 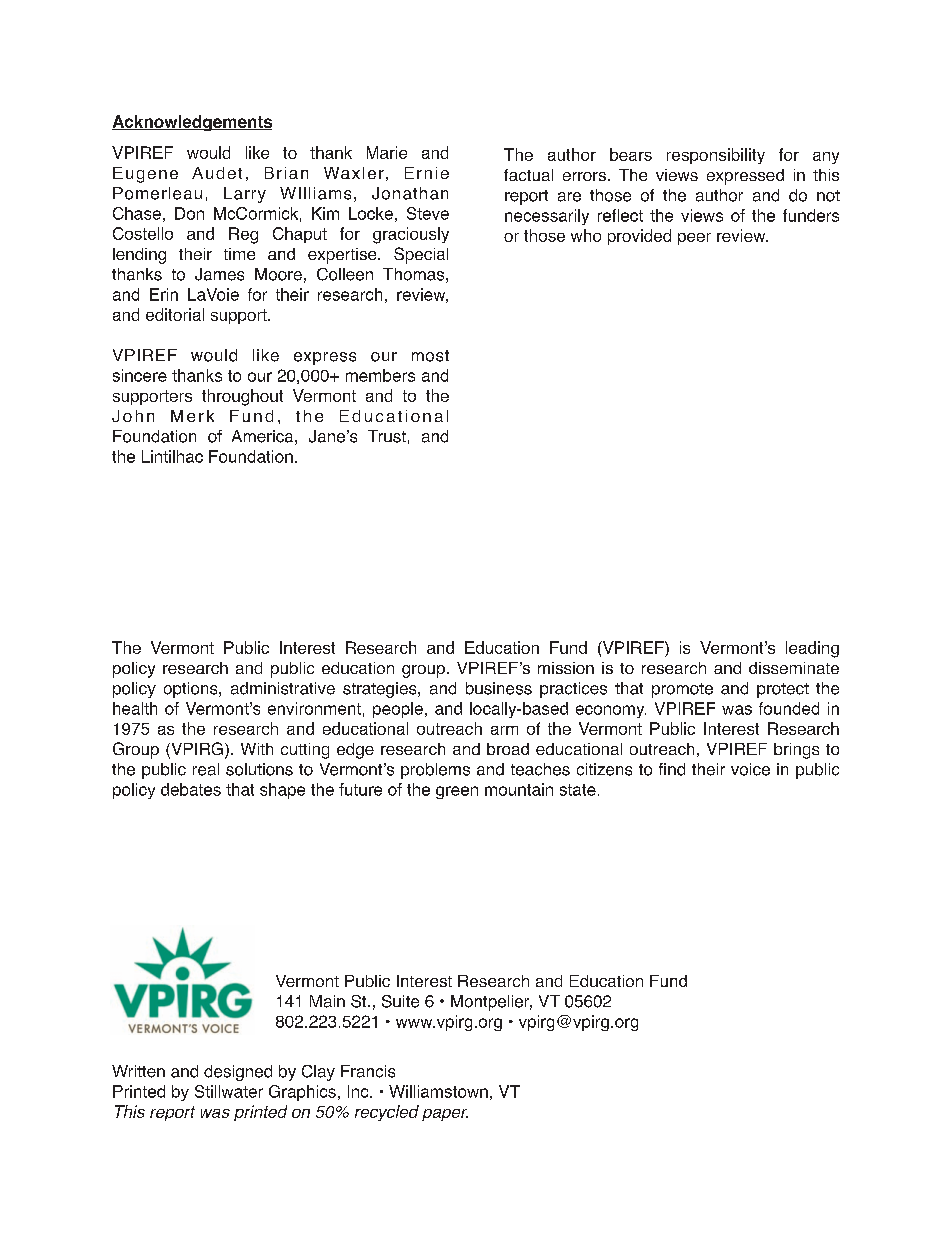 What do you see at coordinates (229, 1091) in the image?
I see `Stillwater` at bounding box center [229, 1091].
